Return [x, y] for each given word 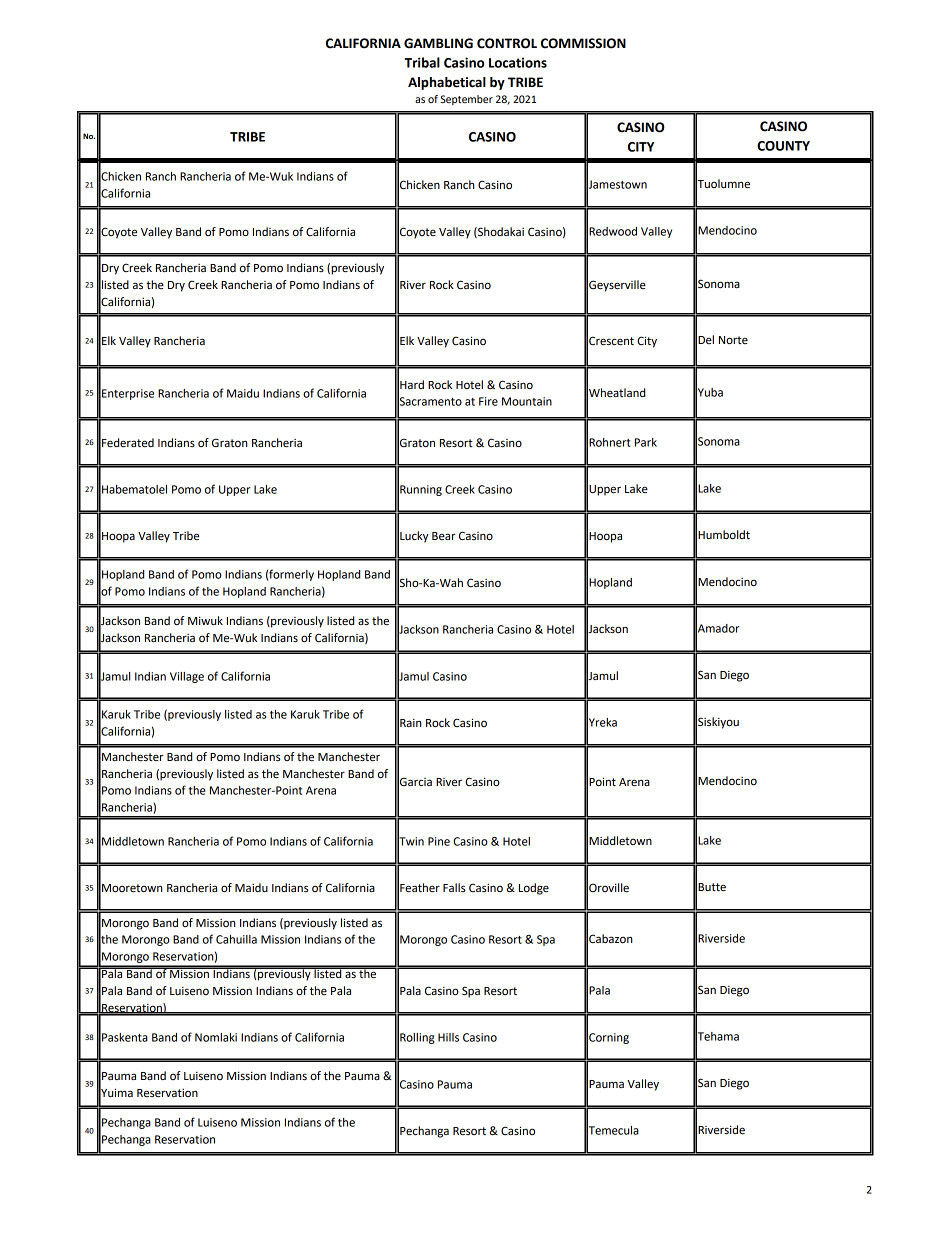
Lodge [534, 889]
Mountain [527, 401]
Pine [439, 841]
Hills [448, 1037]
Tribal [422, 62]
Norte [733, 340]
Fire [488, 401]
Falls [454, 887]
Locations [518, 62]
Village [187, 677]
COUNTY [783, 146]
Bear [444, 536]
